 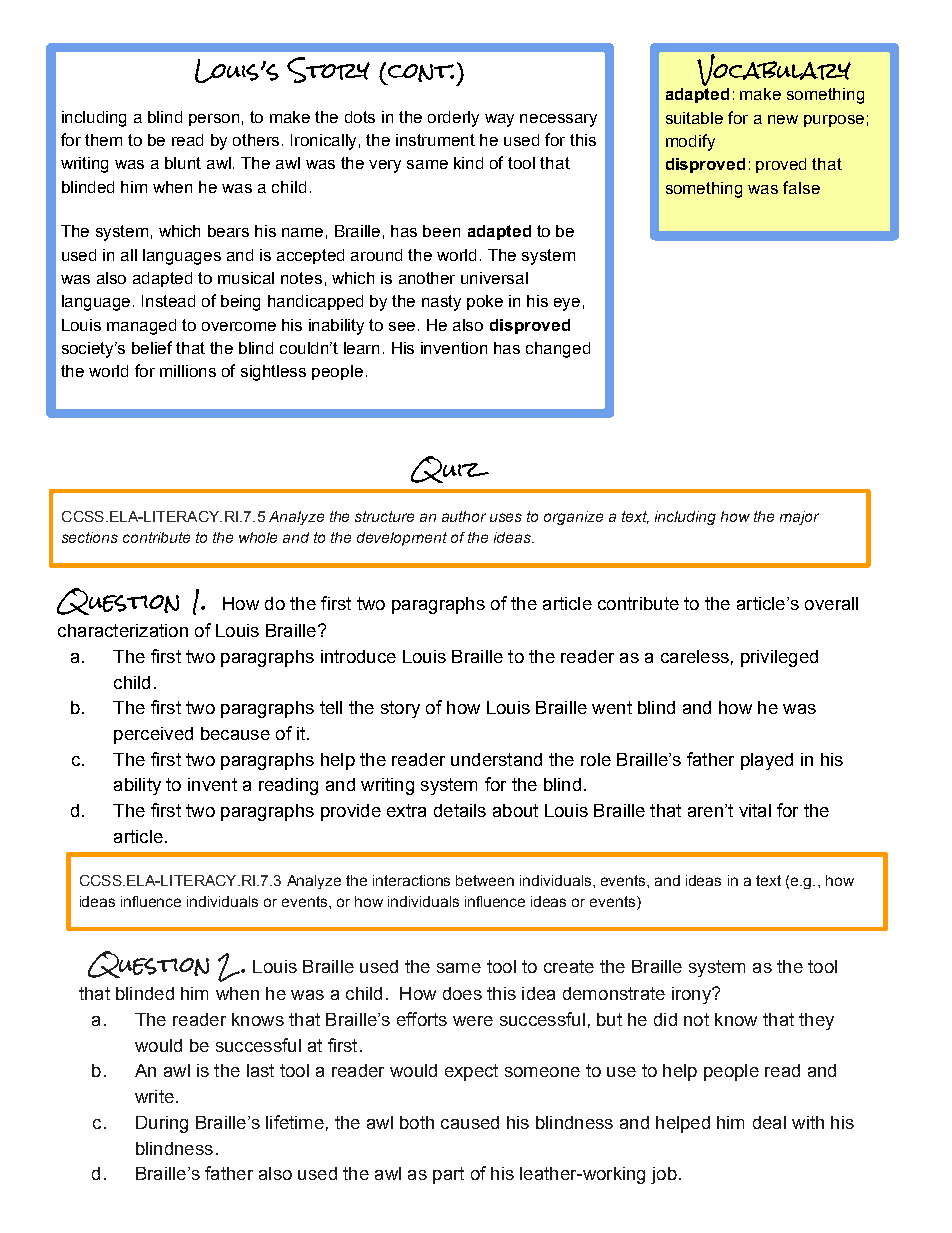 I want to click on kind, so click(x=468, y=163).
